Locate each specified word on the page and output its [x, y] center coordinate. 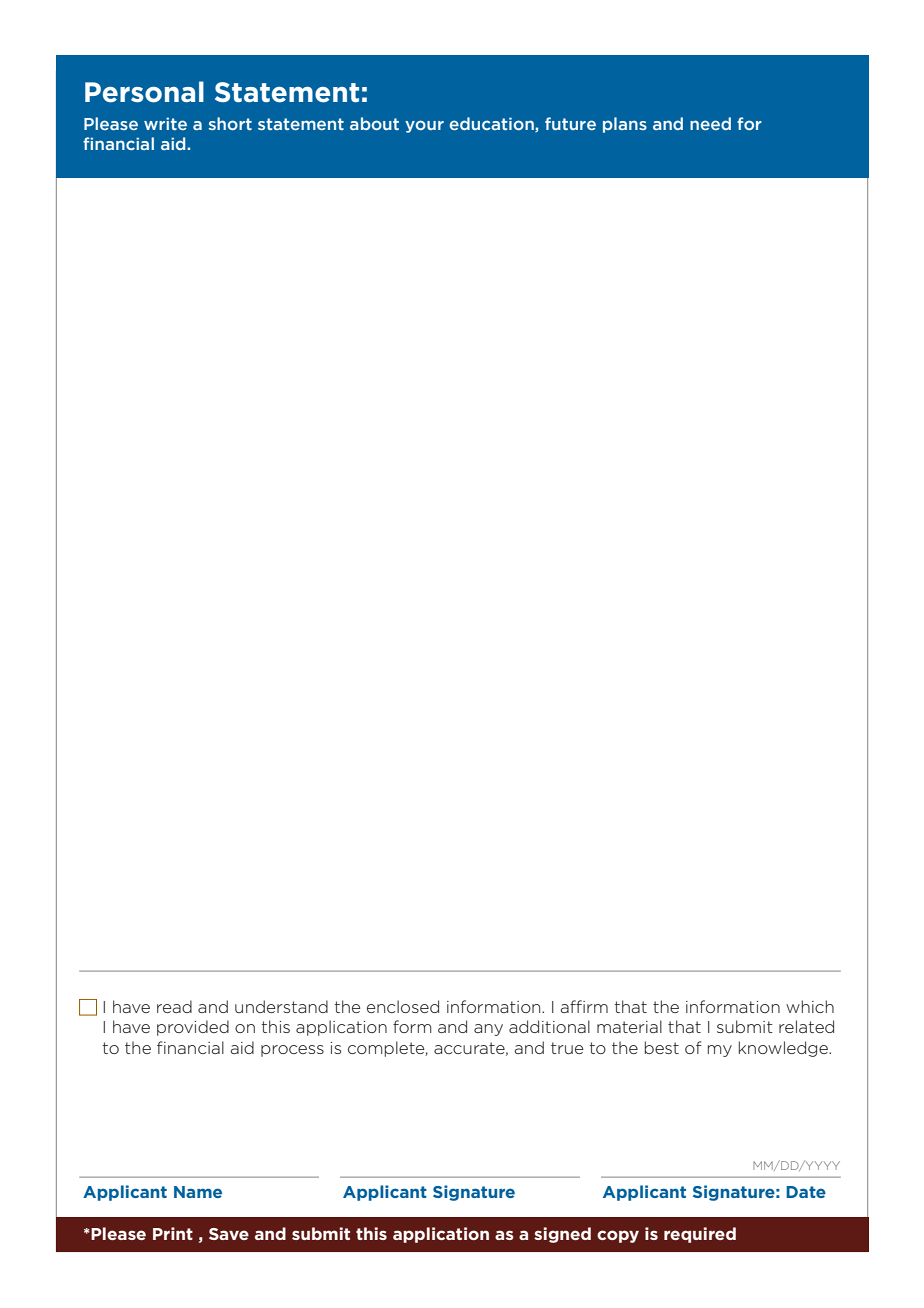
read [174, 1006]
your [424, 126]
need [710, 123]
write [165, 123]
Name [198, 1192]
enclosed [403, 1006]
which [810, 1006]
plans [625, 125]
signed [562, 1235]
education [493, 124]
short [230, 123]
